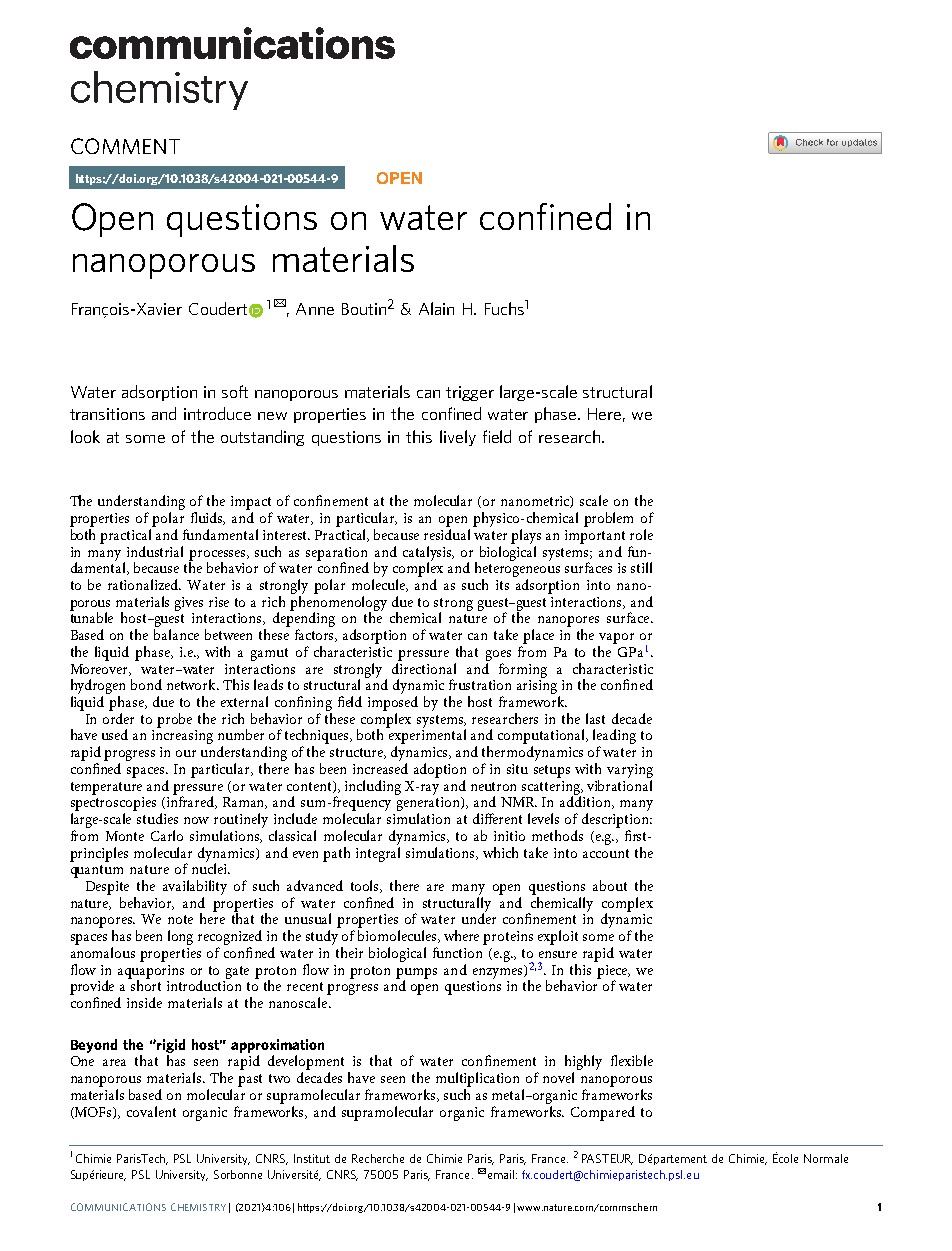 The width and height of the page is (952, 1251). Describe the element at coordinates (449, 533) in the page. I see `residual` at that location.
